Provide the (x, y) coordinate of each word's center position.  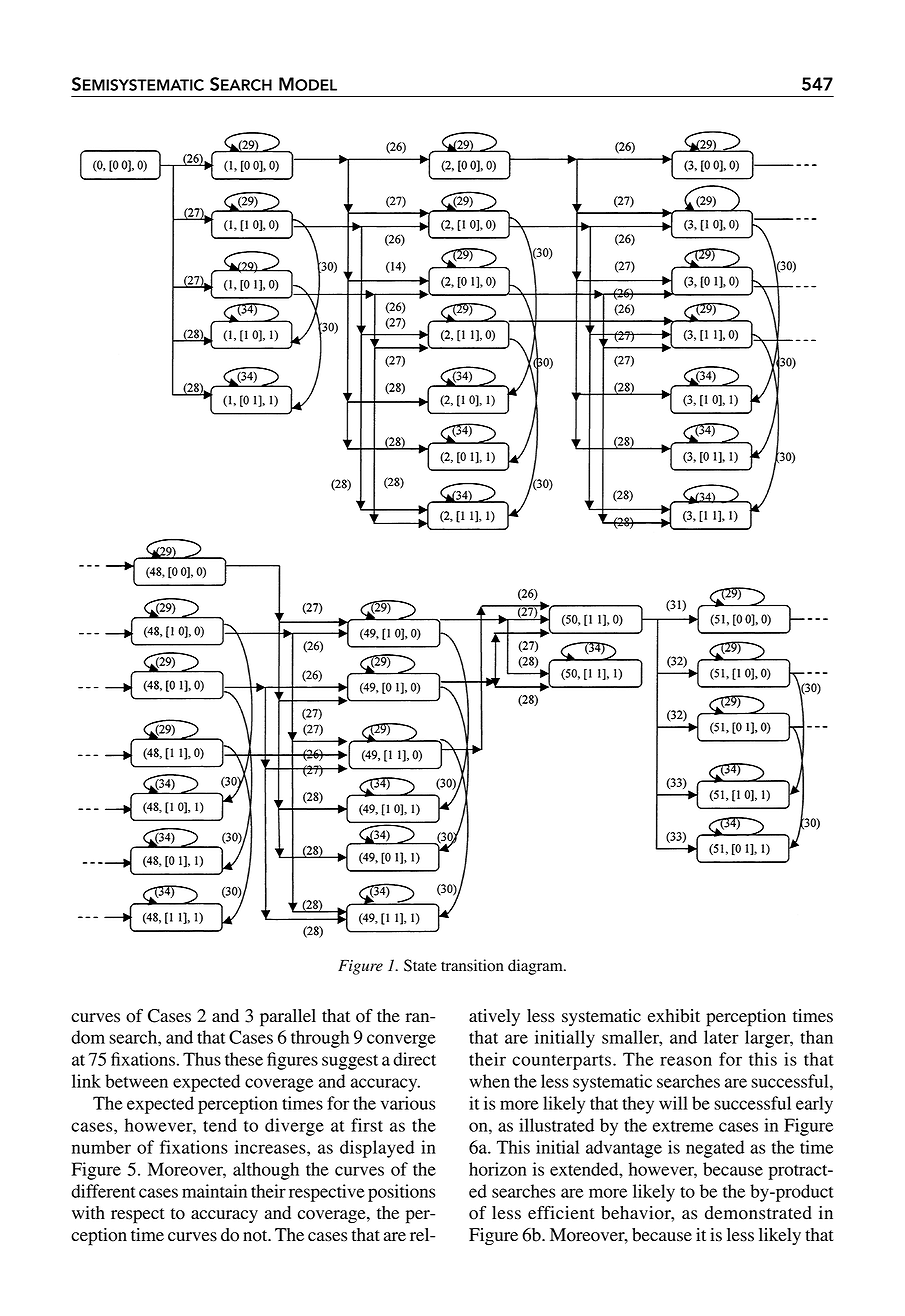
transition (472, 965)
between (136, 1081)
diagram (536, 967)
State (420, 965)
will (673, 1103)
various (408, 1103)
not (256, 1236)
